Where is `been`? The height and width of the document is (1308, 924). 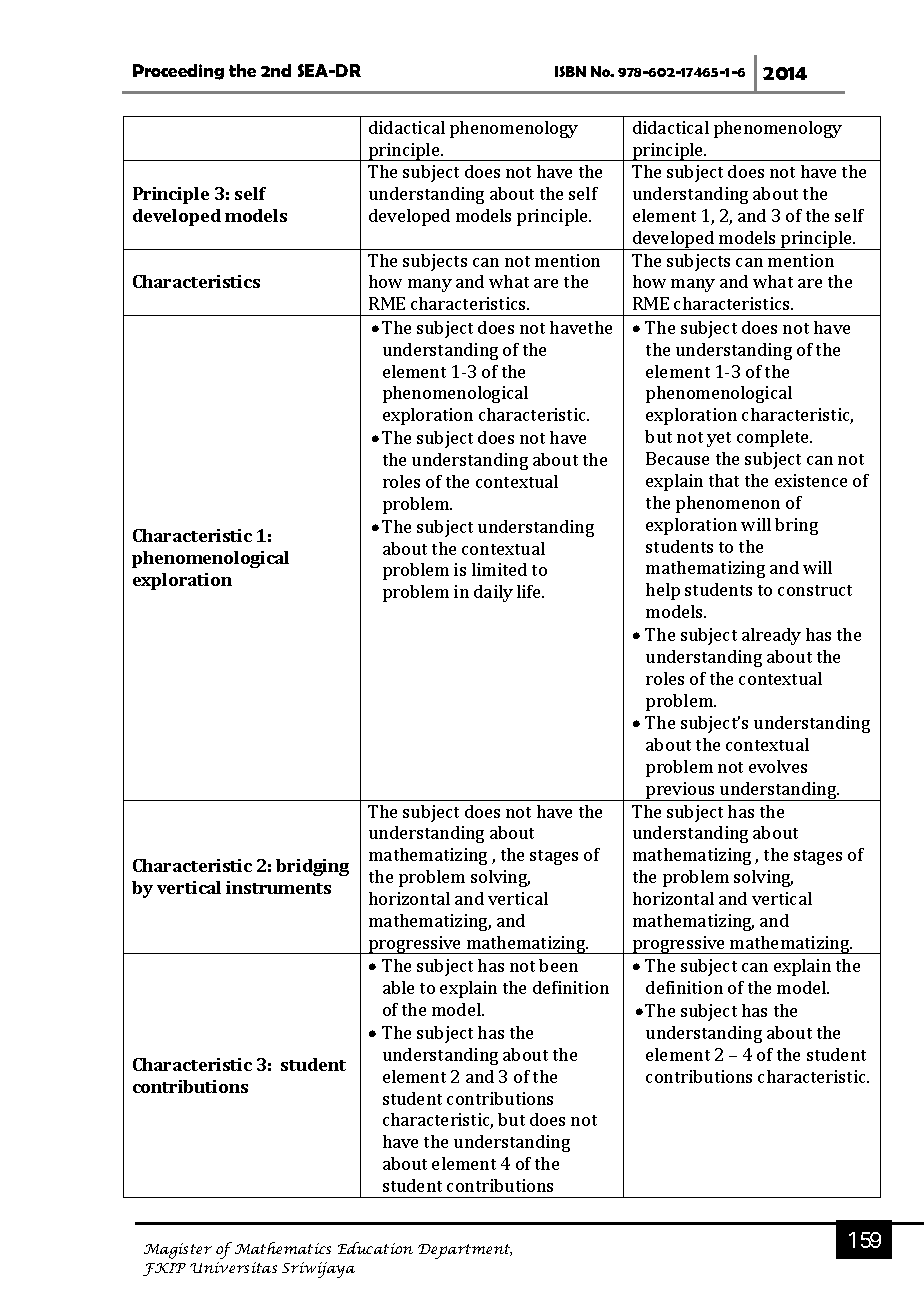 been is located at coordinates (558, 965).
